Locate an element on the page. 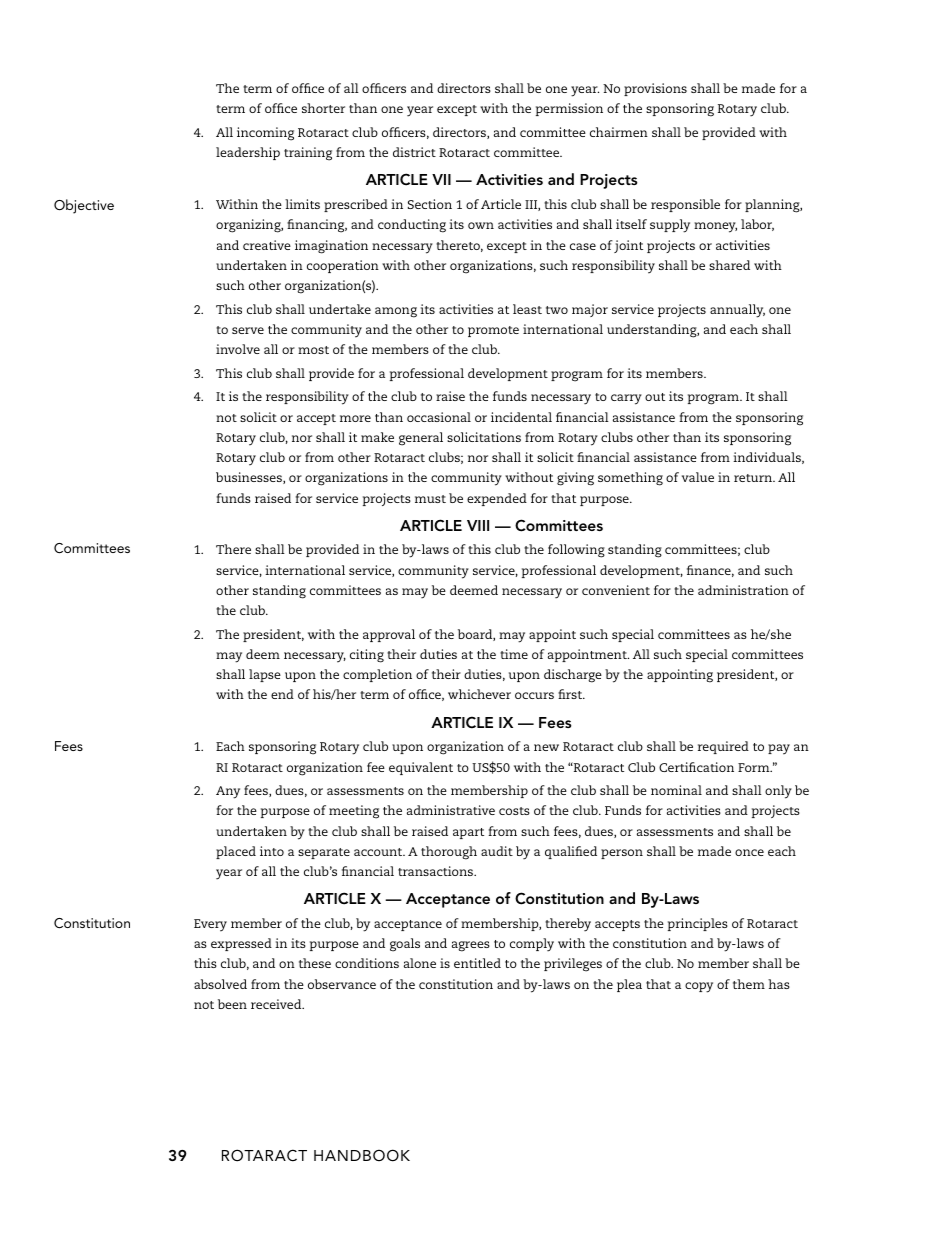 The image size is (952, 1233). required is located at coordinates (723, 747).
